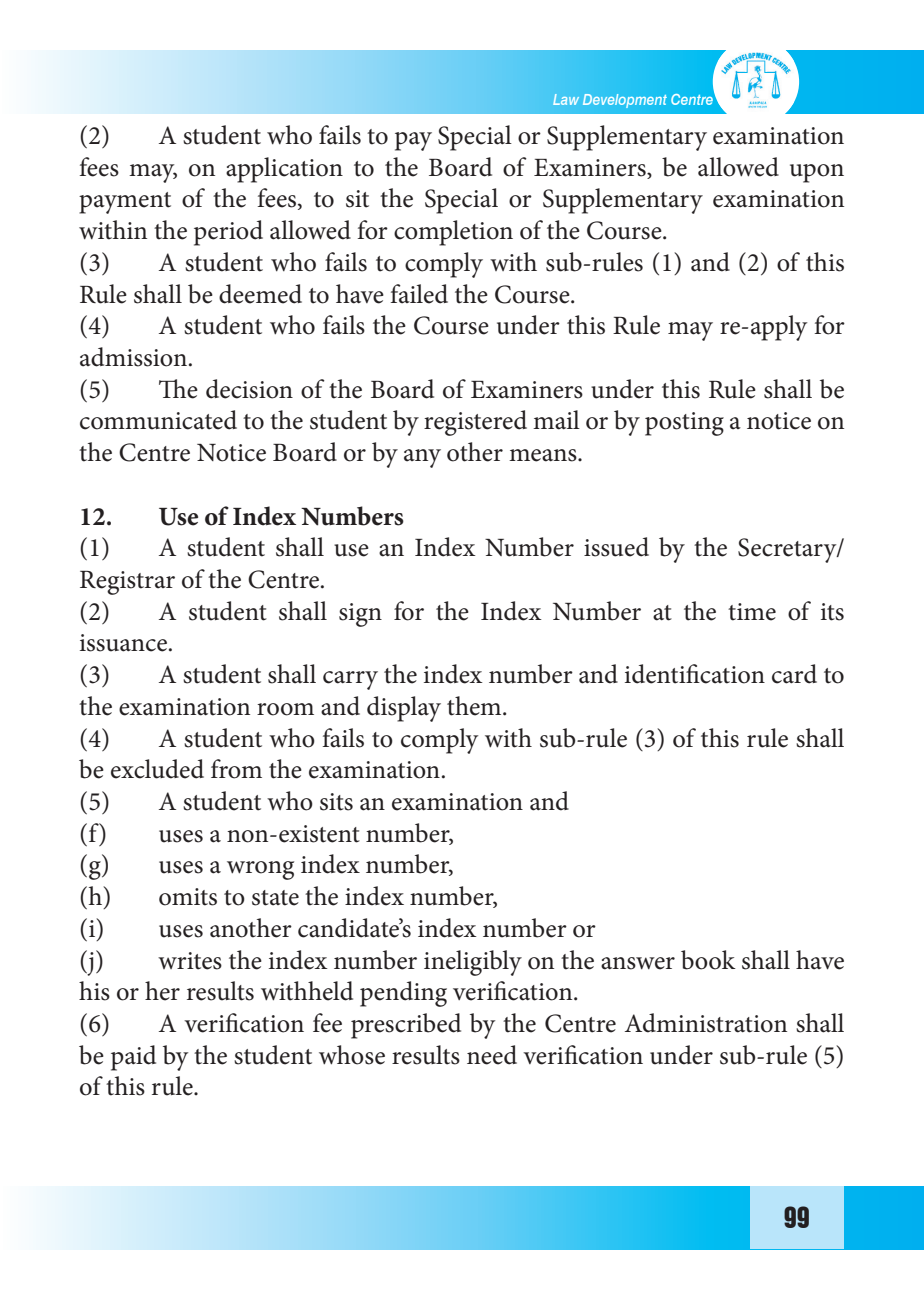  Describe the element at coordinates (817, 173) in the screenshot. I see `upon` at that location.
